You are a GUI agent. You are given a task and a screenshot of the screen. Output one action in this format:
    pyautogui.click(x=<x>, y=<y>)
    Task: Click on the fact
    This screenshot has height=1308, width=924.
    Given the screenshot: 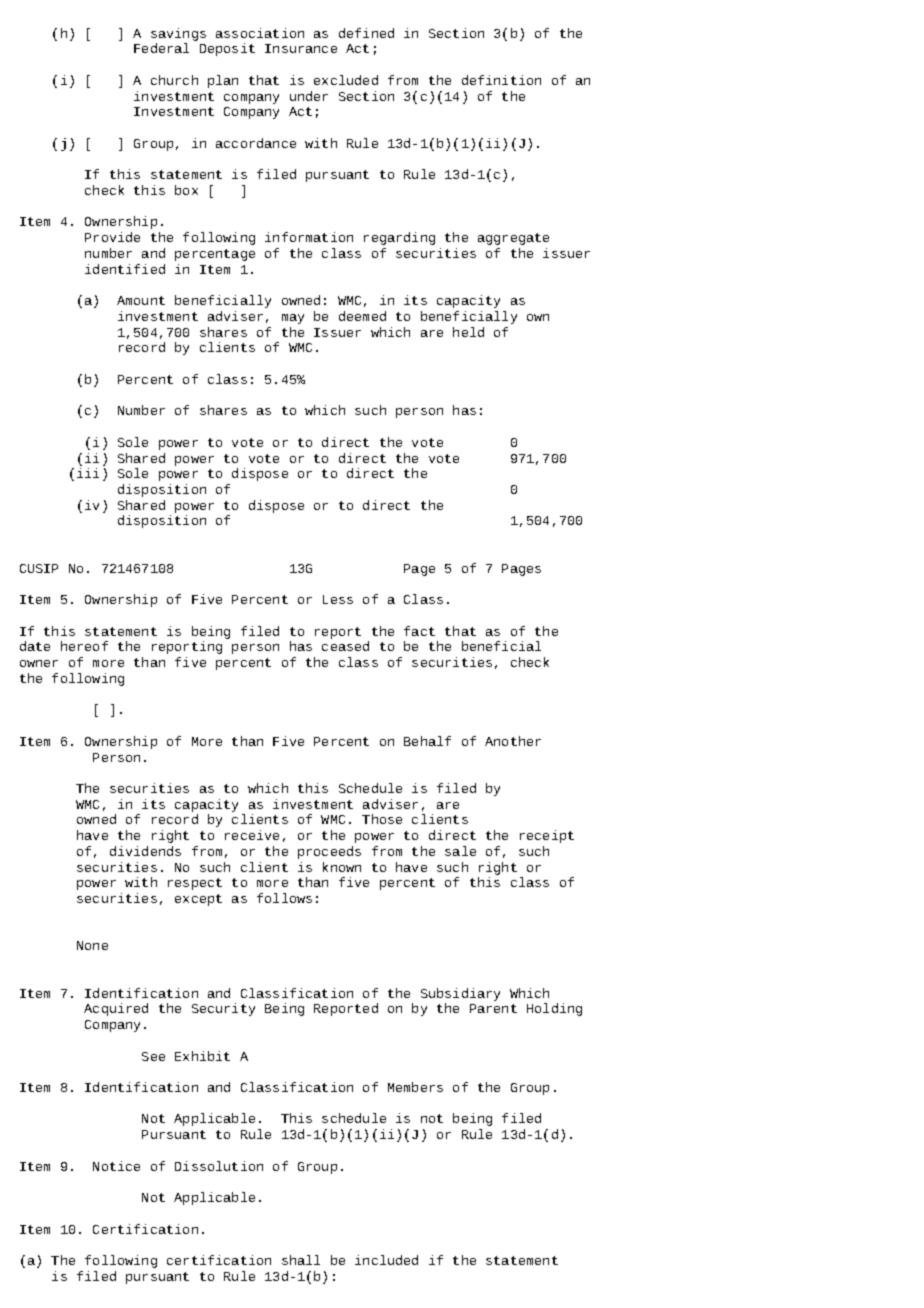 What is the action you would take?
    pyautogui.click(x=419, y=631)
